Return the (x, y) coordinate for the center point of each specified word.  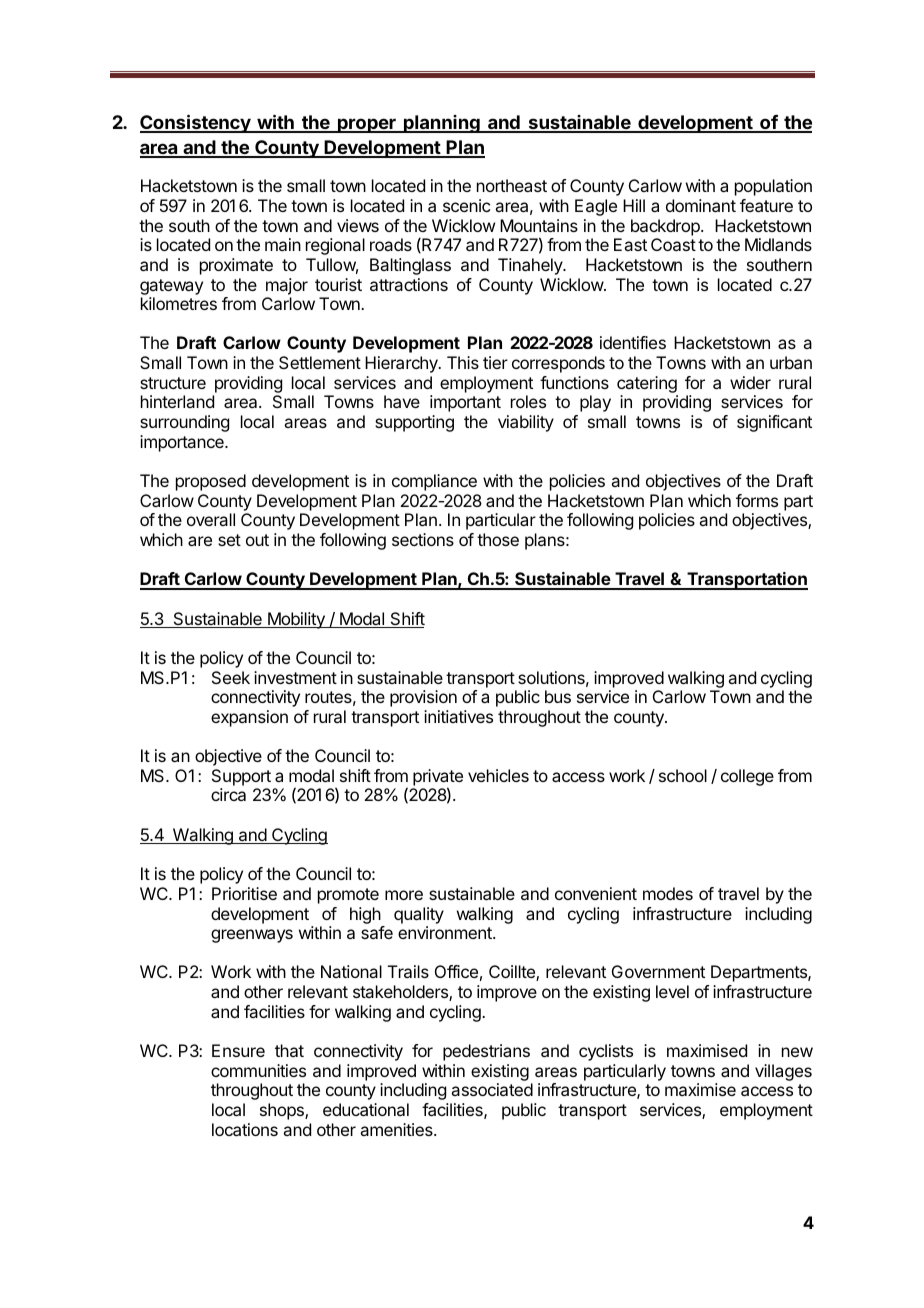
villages (783, 1072)
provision (423, 698)
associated (492, 1089)
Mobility (296, 620)
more (404, 895)
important (465, 403)
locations (245, 1129)
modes (668, 893)
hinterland (177, 401)
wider (750, 382)
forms (757, 500)
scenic (466, 205)
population (773, 187)
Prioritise (244, 893)
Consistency (196, 123)
